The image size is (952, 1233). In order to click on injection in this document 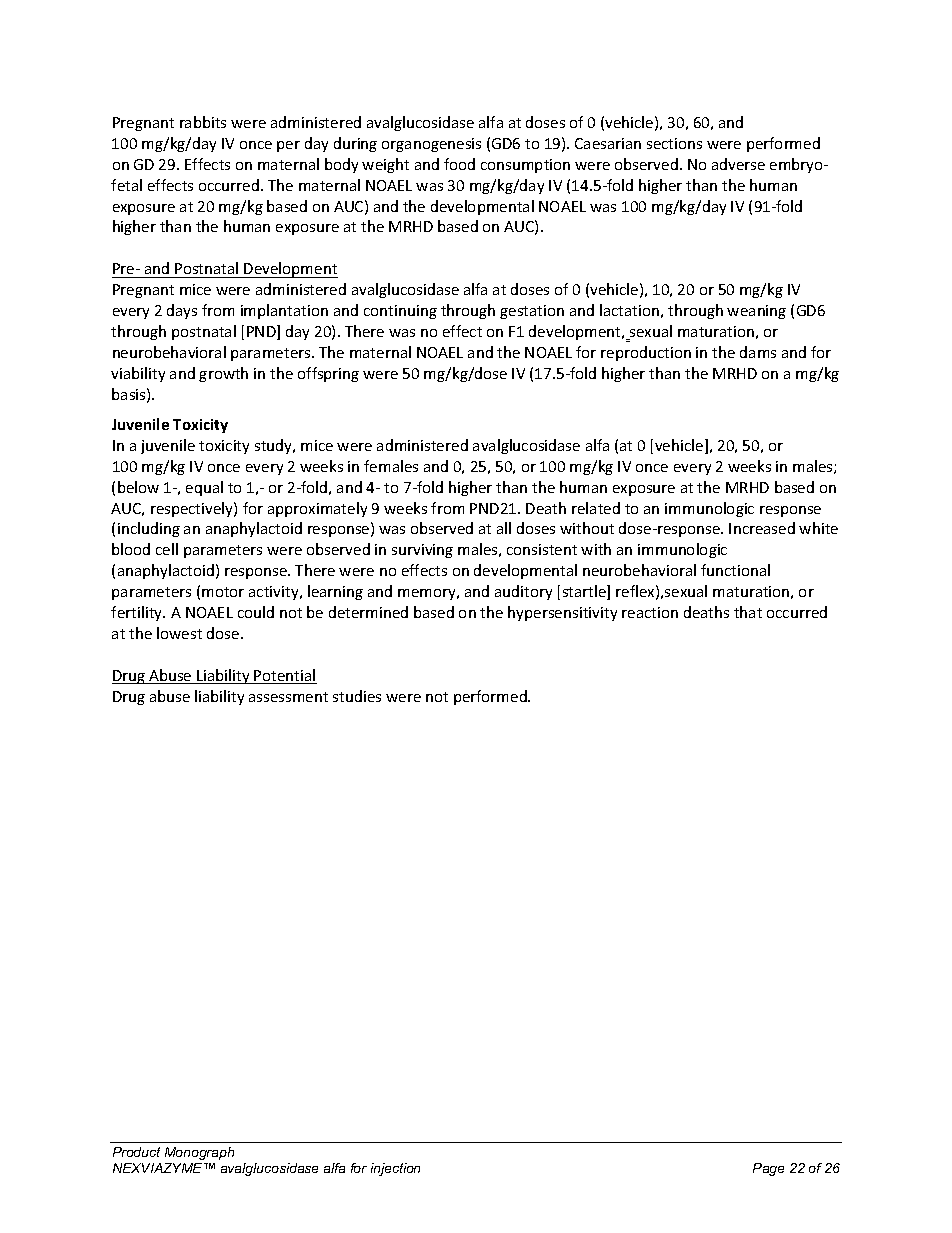, I will do `click(395, 1169)`.
